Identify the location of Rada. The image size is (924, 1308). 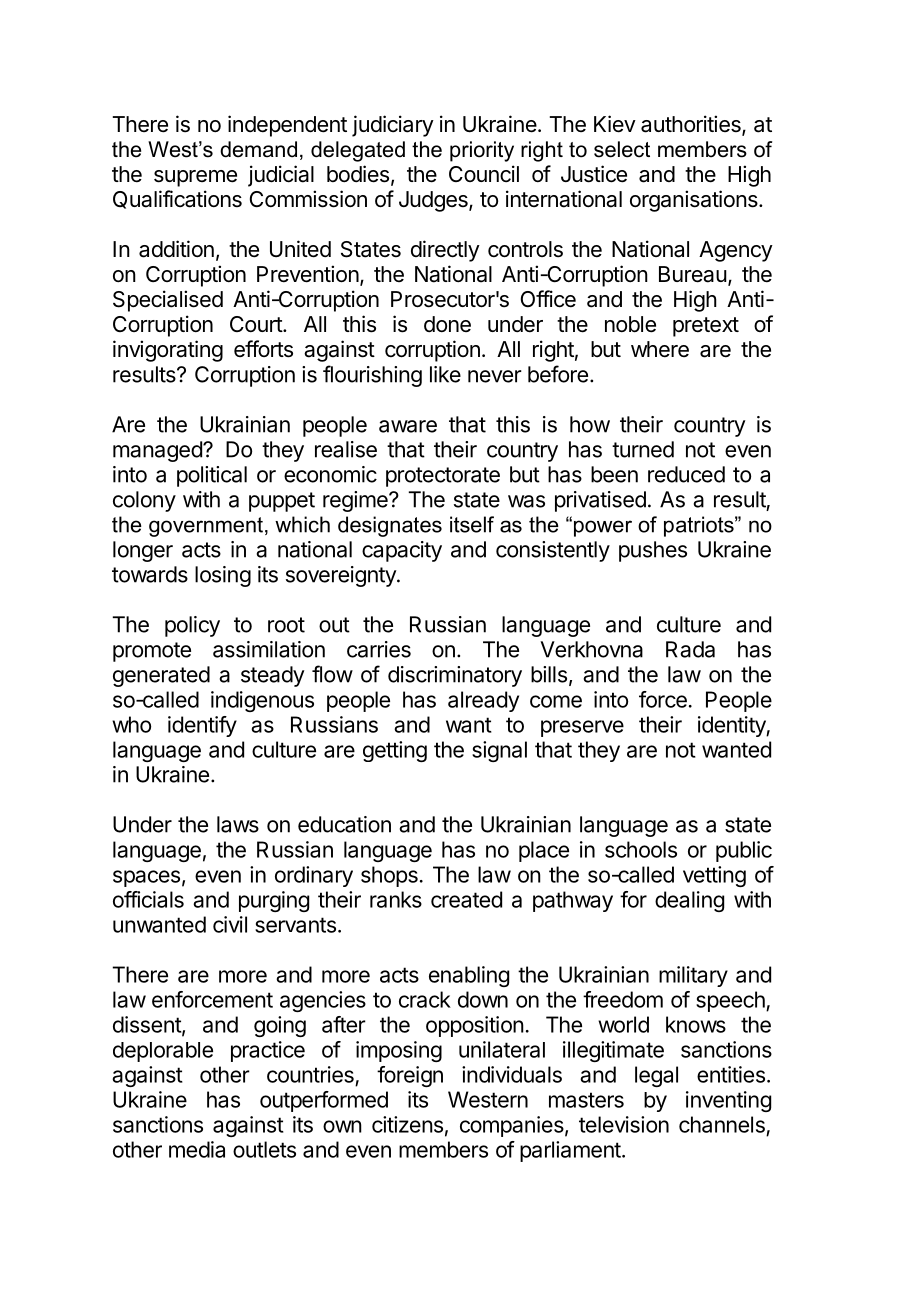
(690, 649).
